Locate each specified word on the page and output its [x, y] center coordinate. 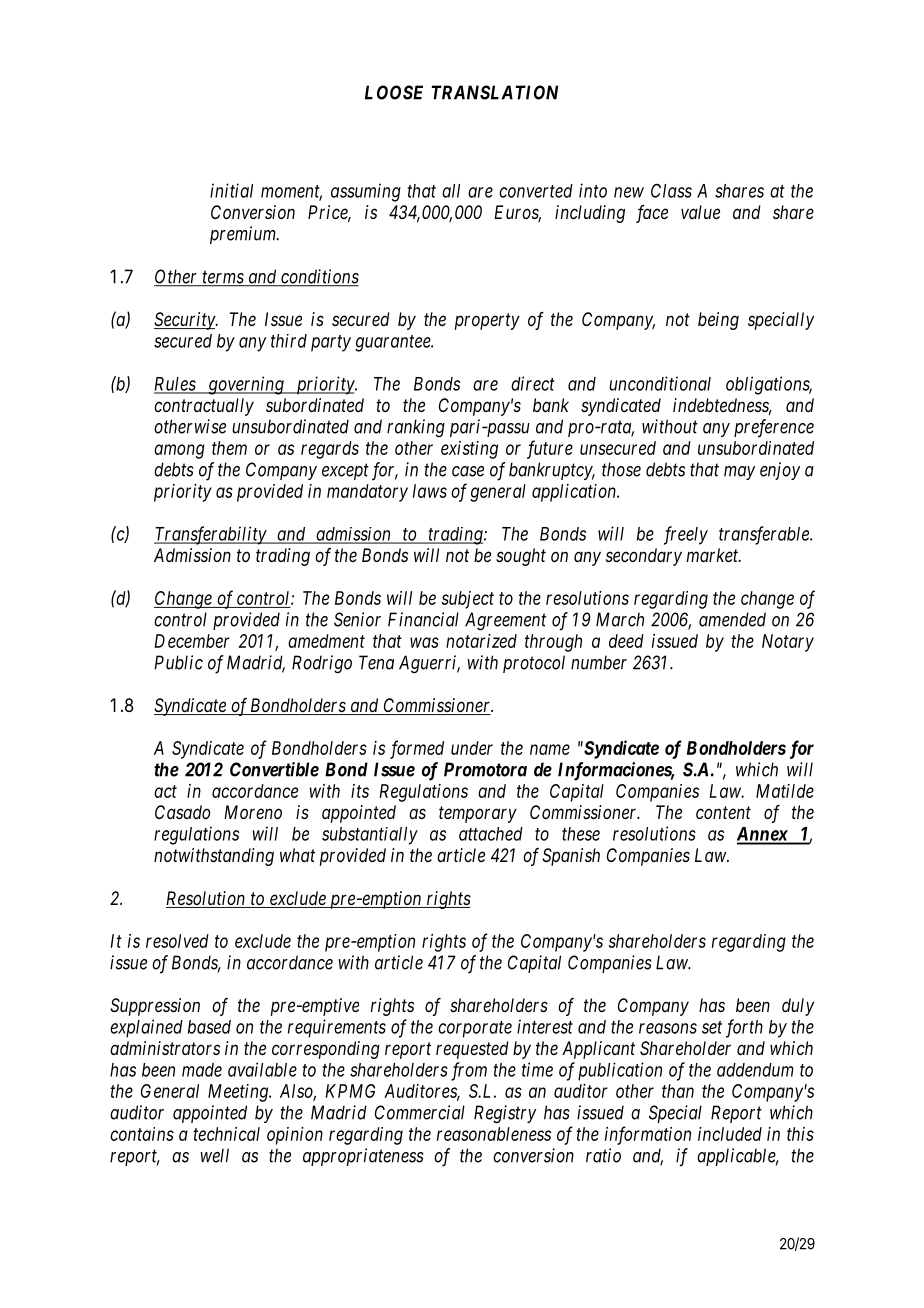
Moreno [253, 812]
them [229, 448]
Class [671, 191]
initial [231, 190]
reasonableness [494, 1134]
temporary [478, 814]
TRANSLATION [494, 92]
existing [469, 450]
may [739, 473]
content [723, 812]
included [730, 1134]
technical [226, 1134]
